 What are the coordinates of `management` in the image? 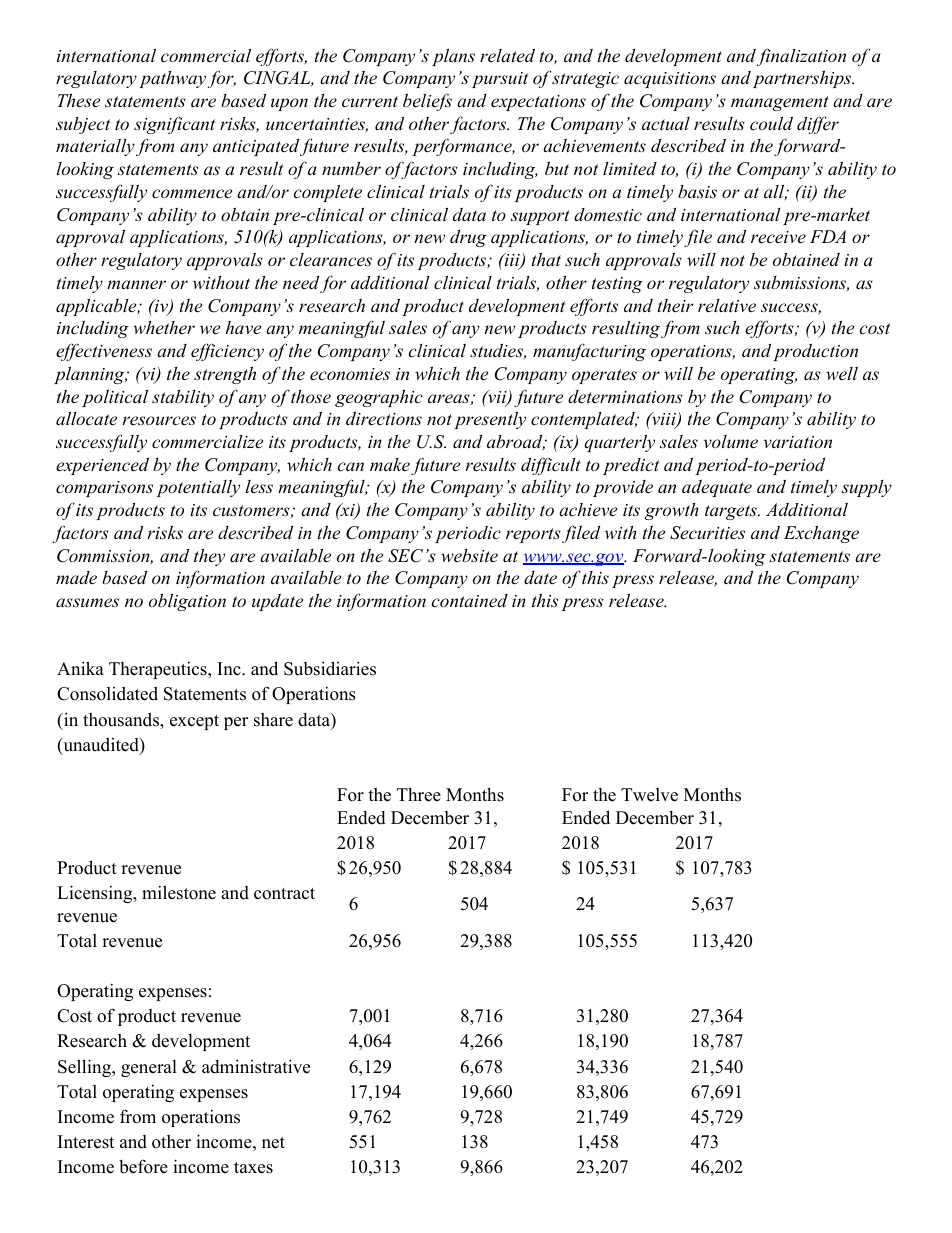 It's located at (780, 103).
